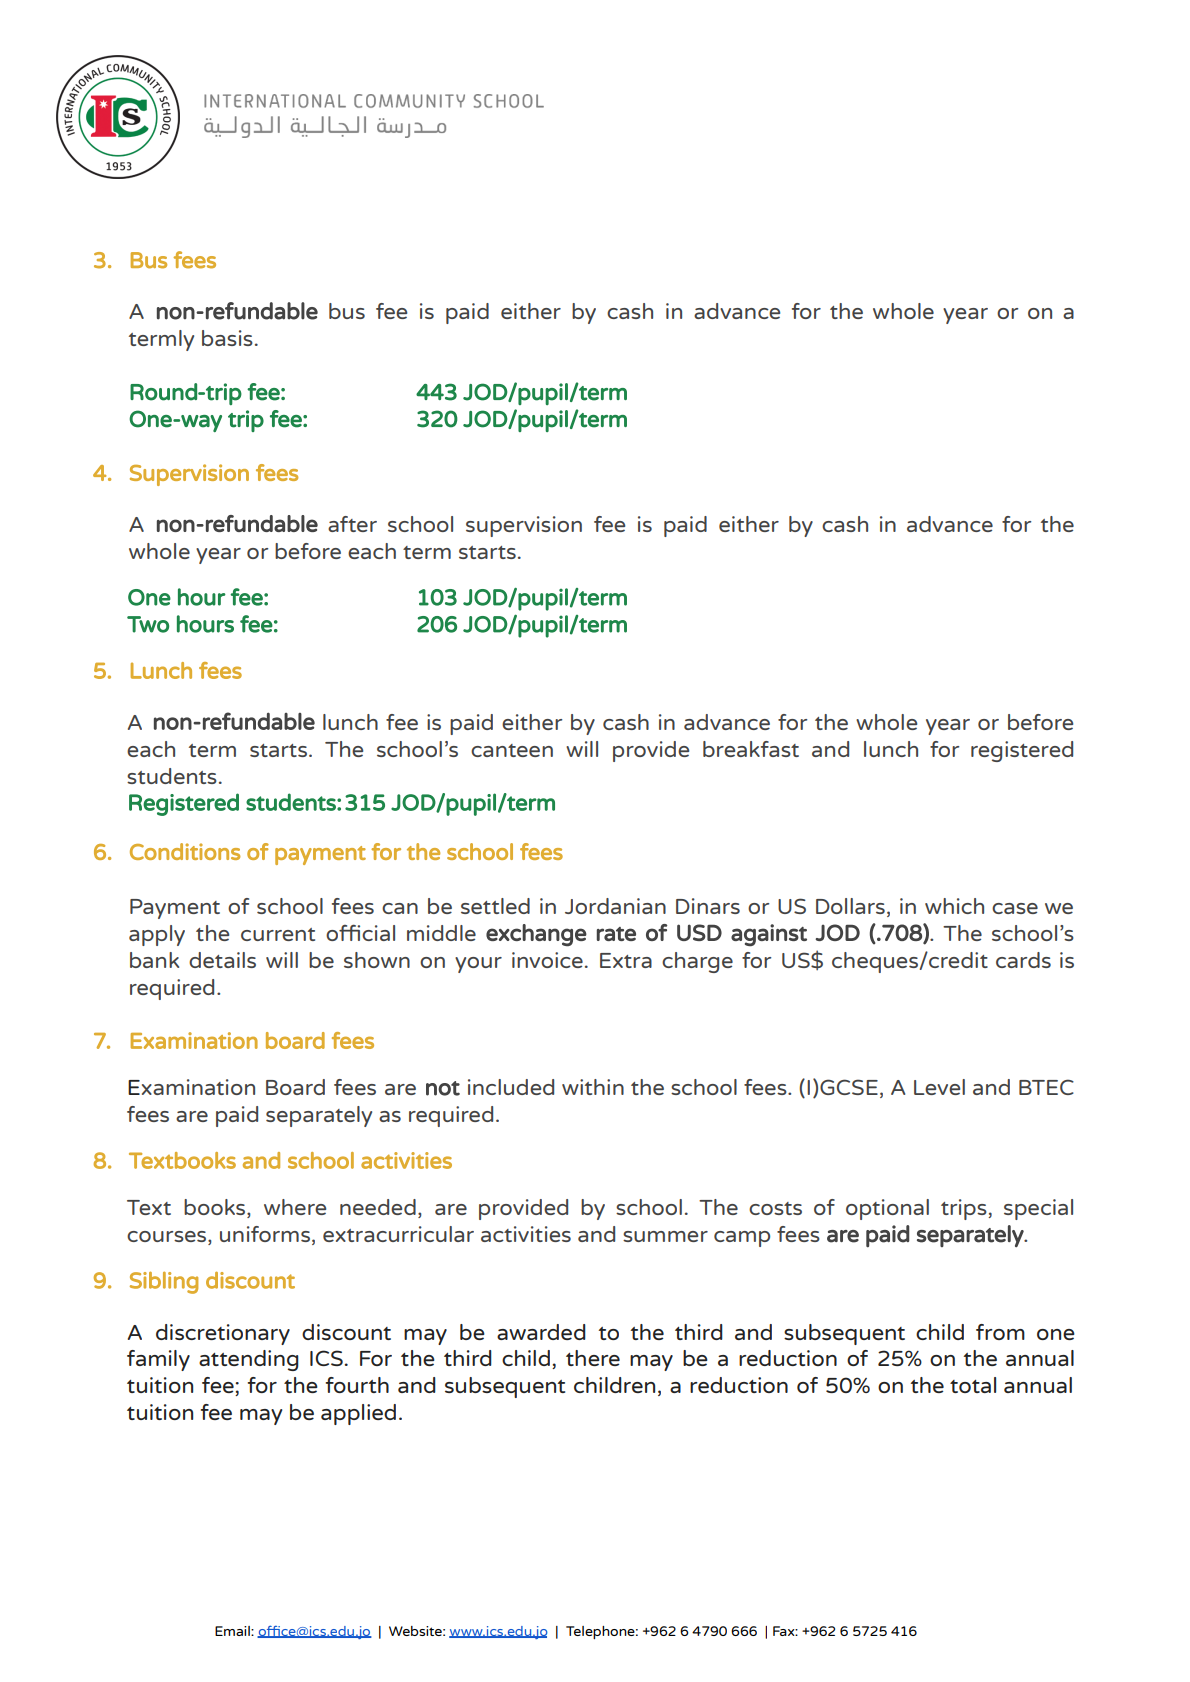 Image resolution: width=1190 pixels, height=1682 pixels. What do you see at coordinates (547, 960) in the image?
I see `invoice` at bounding box center [547, 960].
